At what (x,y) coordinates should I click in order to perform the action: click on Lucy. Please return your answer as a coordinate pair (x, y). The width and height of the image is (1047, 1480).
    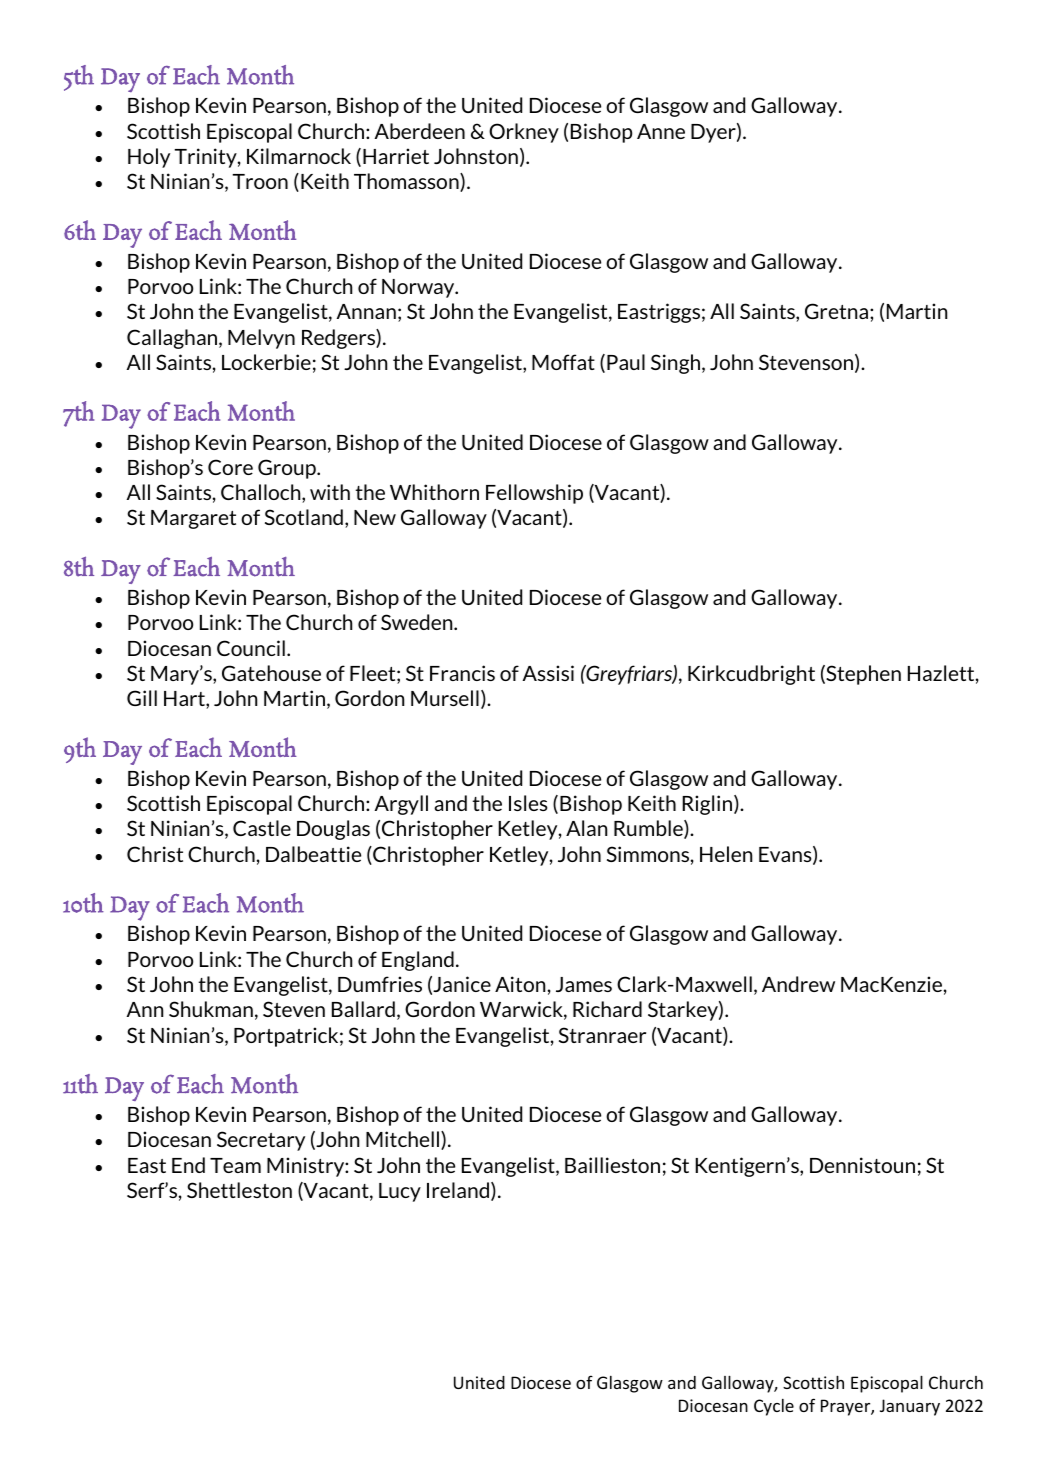
    Looking at the image, I should click on (400, 1192).
